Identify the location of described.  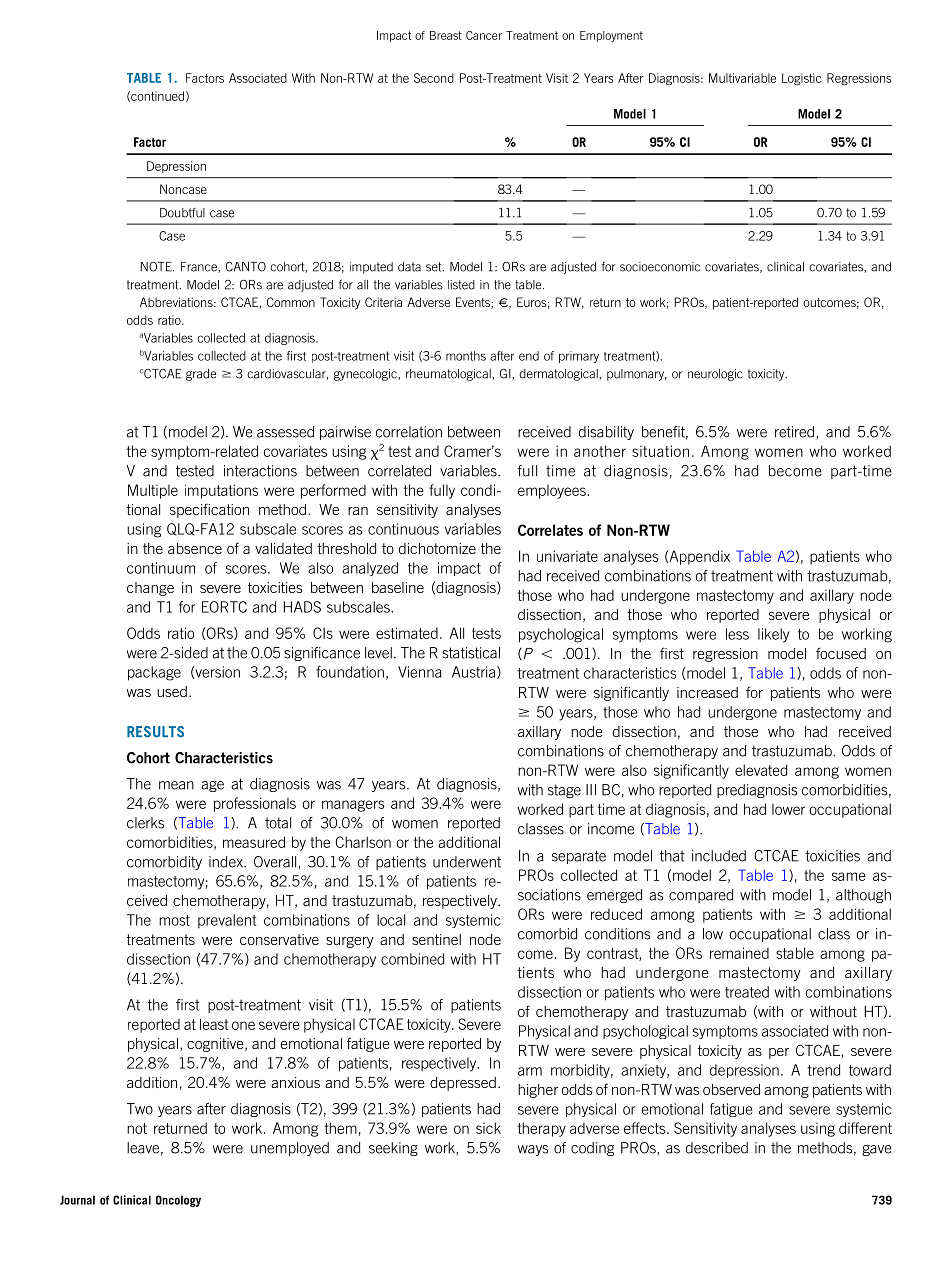
(717, 1148).
